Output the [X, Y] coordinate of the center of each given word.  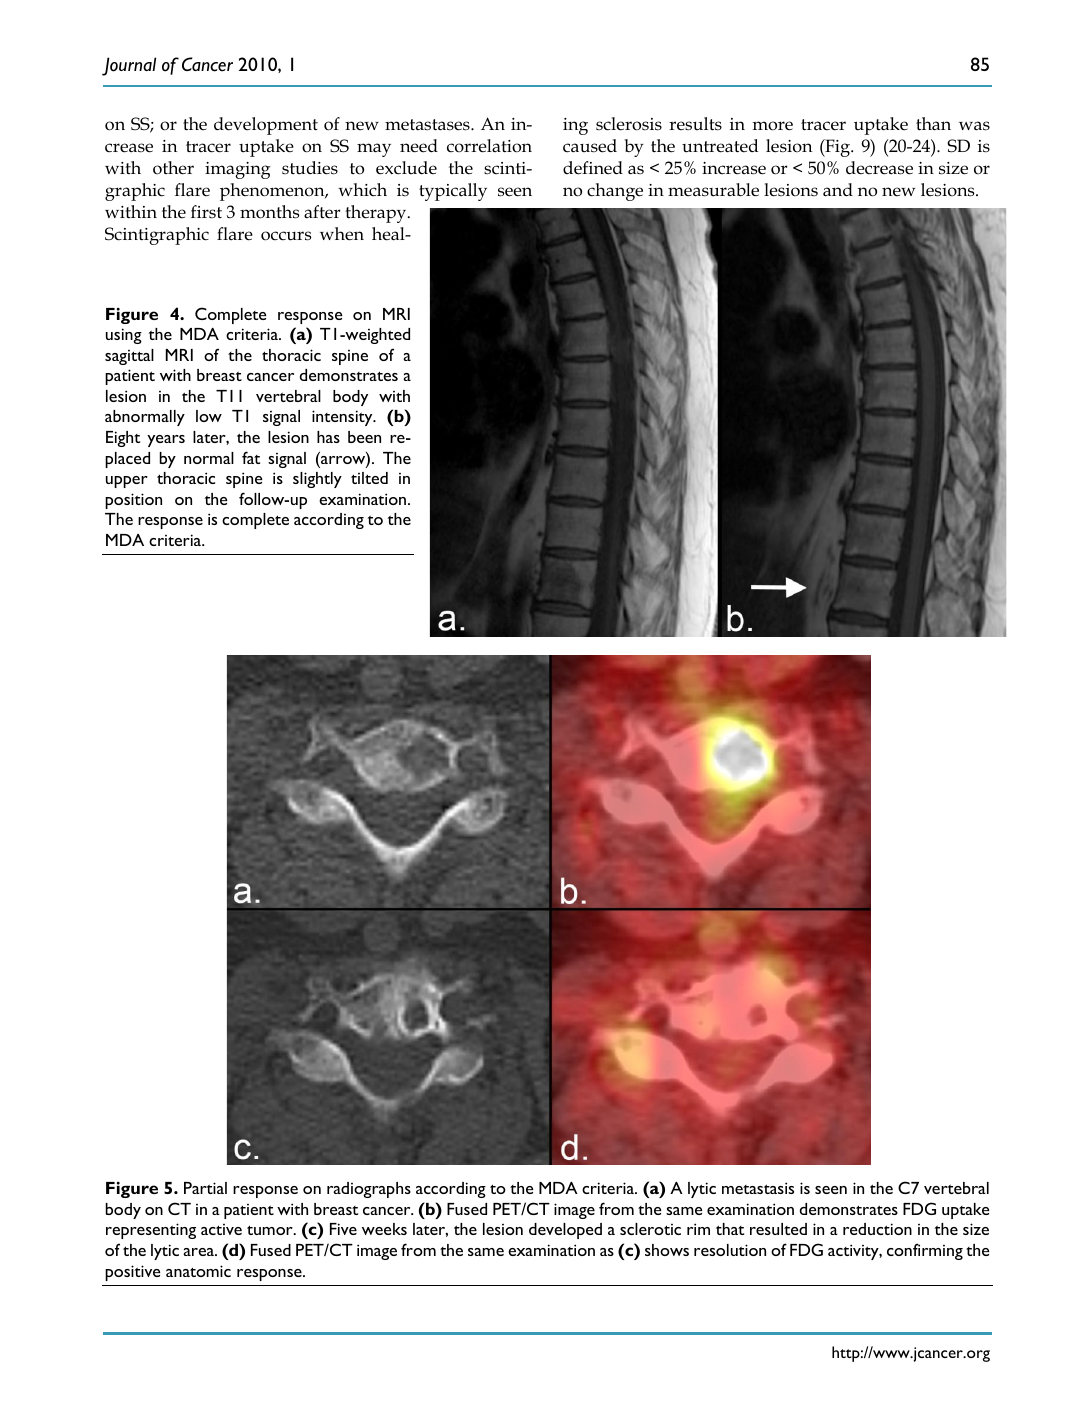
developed [565, 1231]
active [221, 1229]
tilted [369, 478]
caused [590, 146]
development [266, 126]
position [133, 501]
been [364, 437]
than [933, 124]
